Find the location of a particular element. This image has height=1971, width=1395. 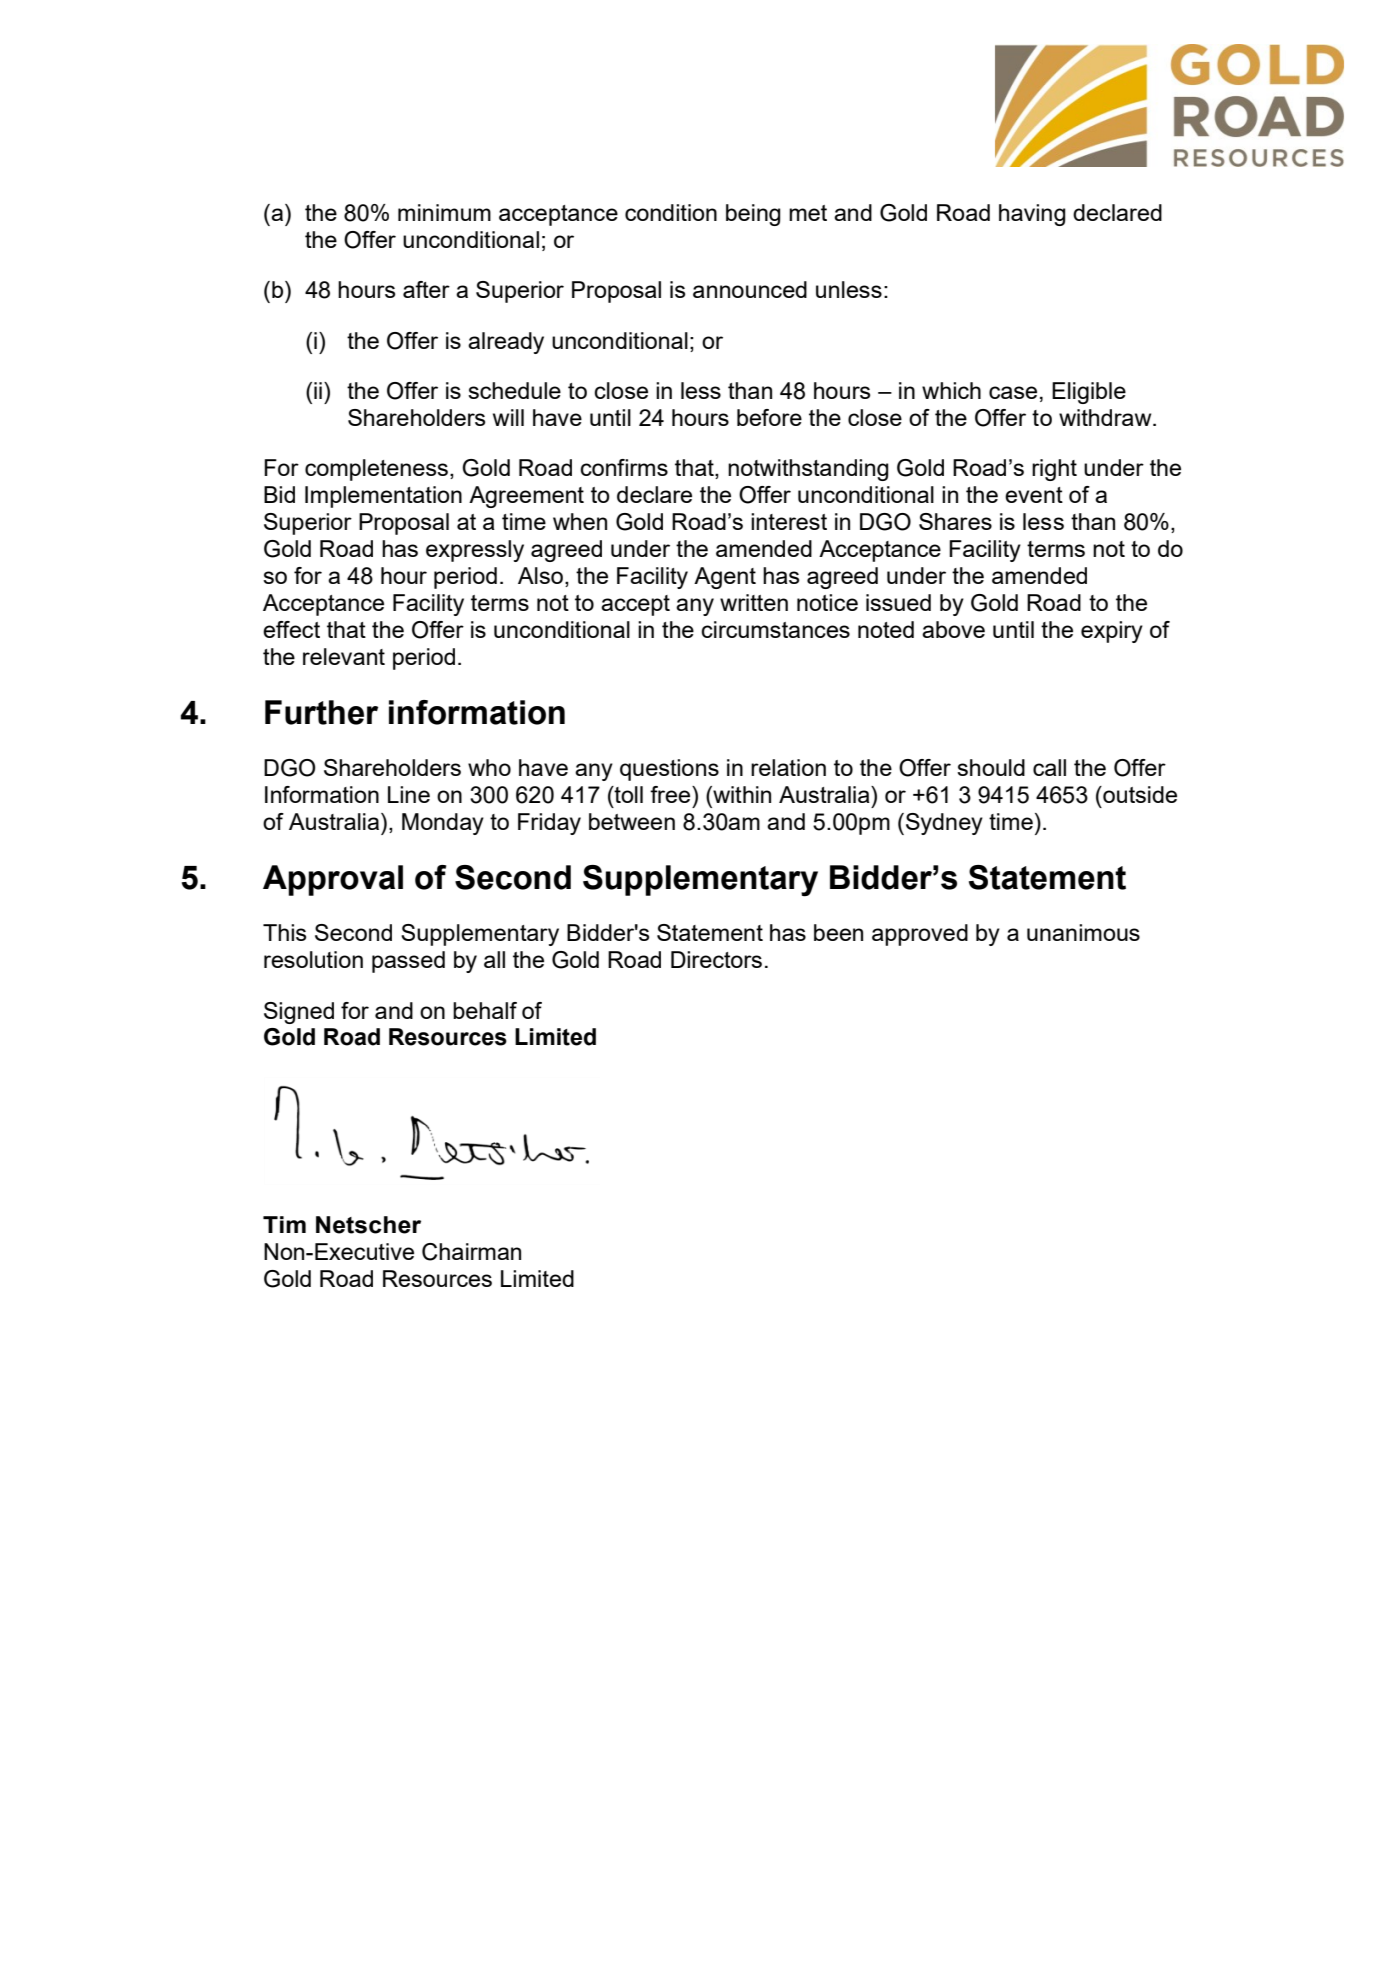

expressly is located at coordinates (475, 551).
